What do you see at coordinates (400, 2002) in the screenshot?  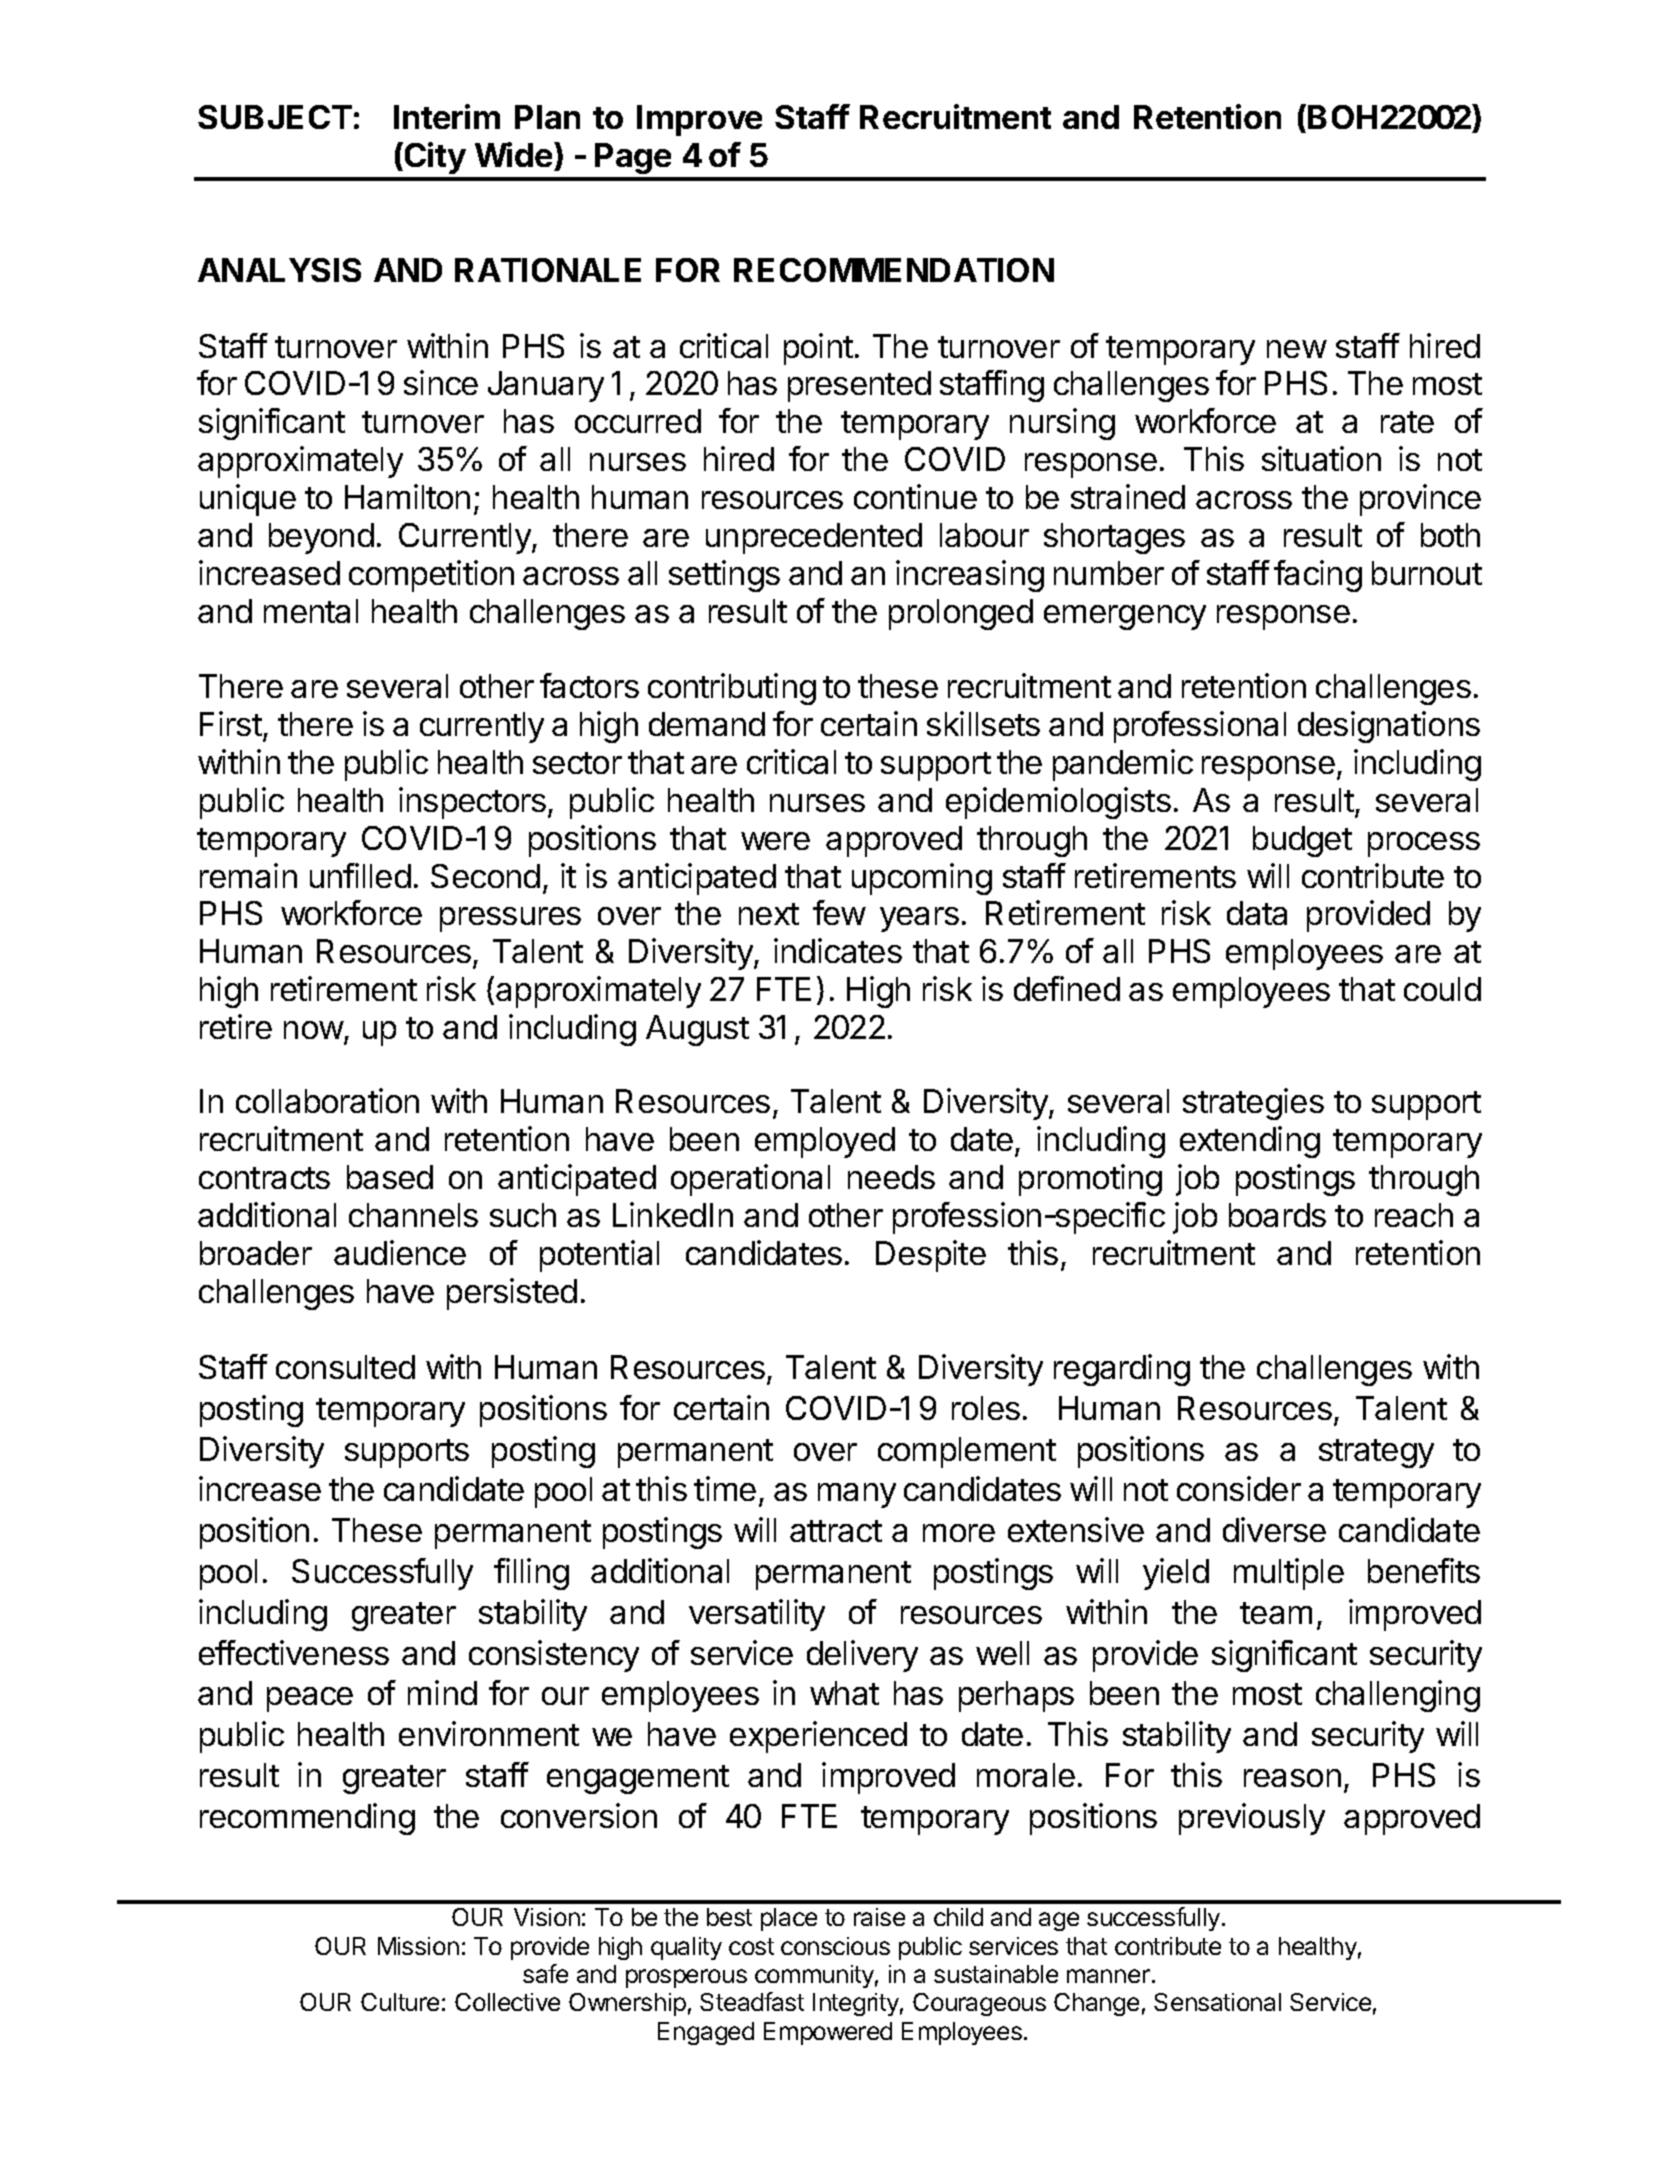 I see `Culture` at bounding box center [400, 2002].
